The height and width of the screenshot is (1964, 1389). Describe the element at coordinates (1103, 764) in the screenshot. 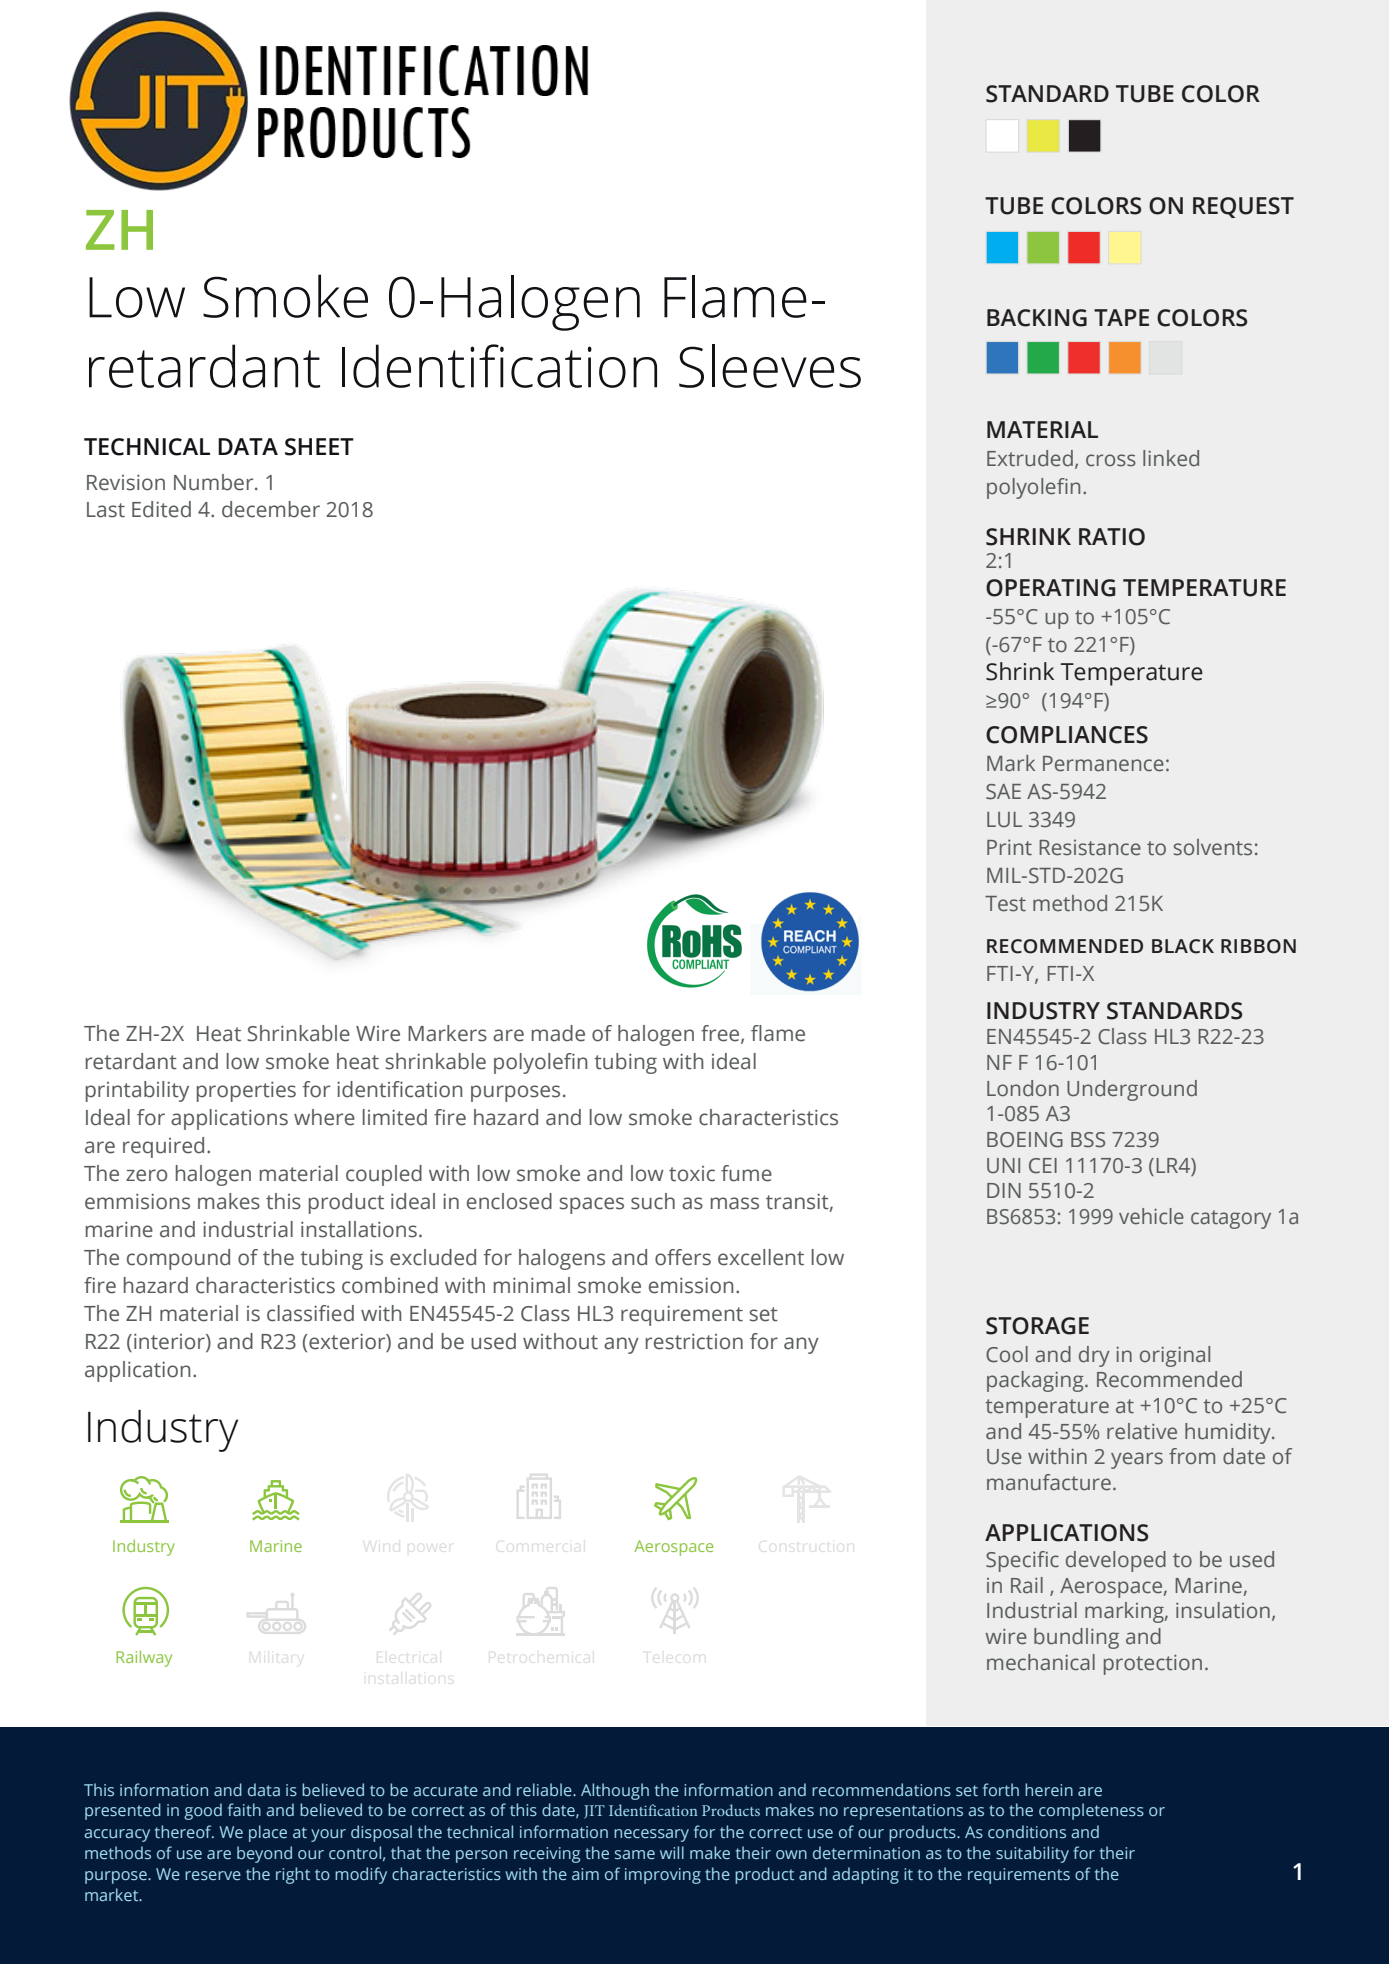

I see `Permanence` at that location.
